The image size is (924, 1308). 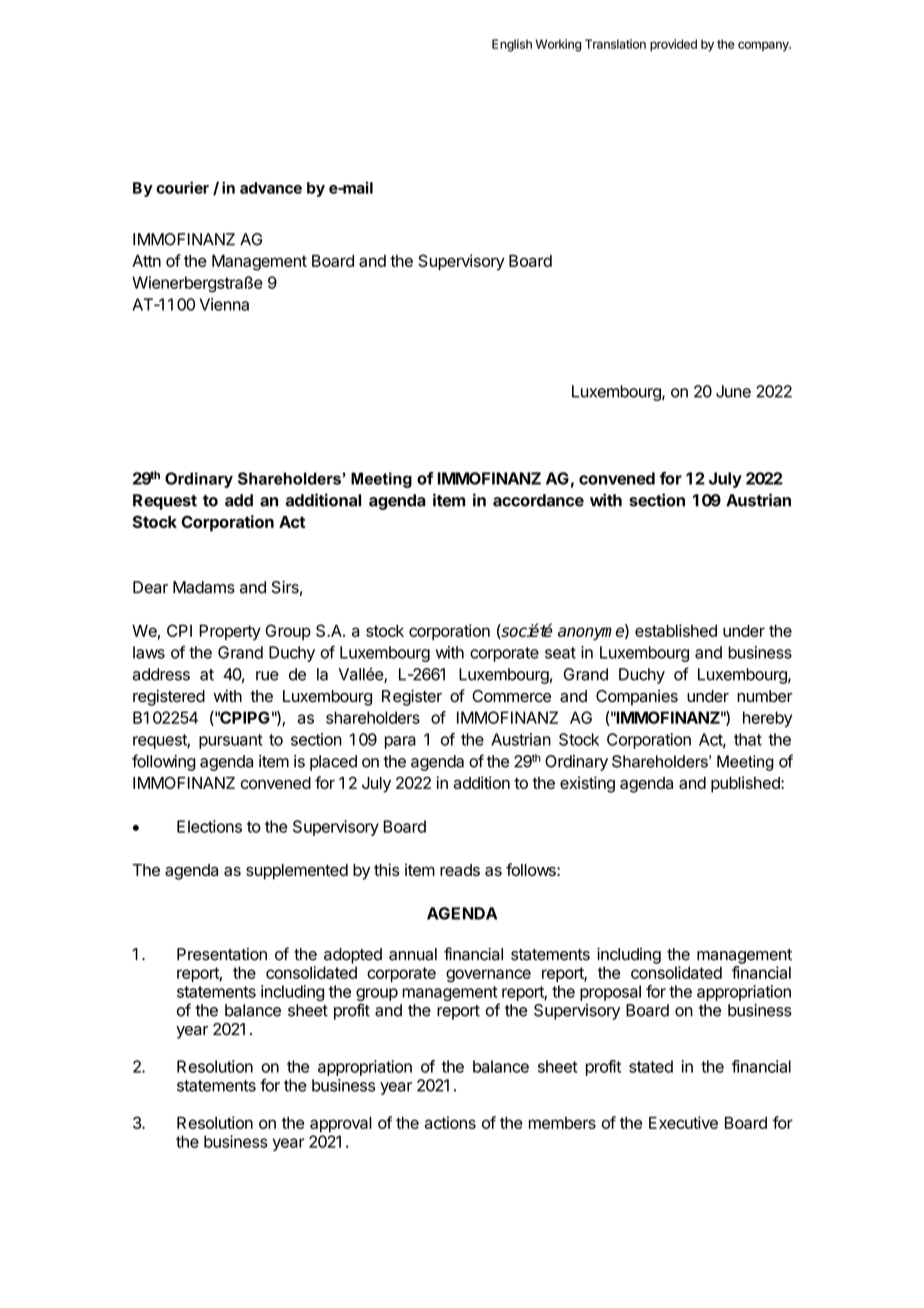 I want to click on provided, so click(x=673, y=45).
